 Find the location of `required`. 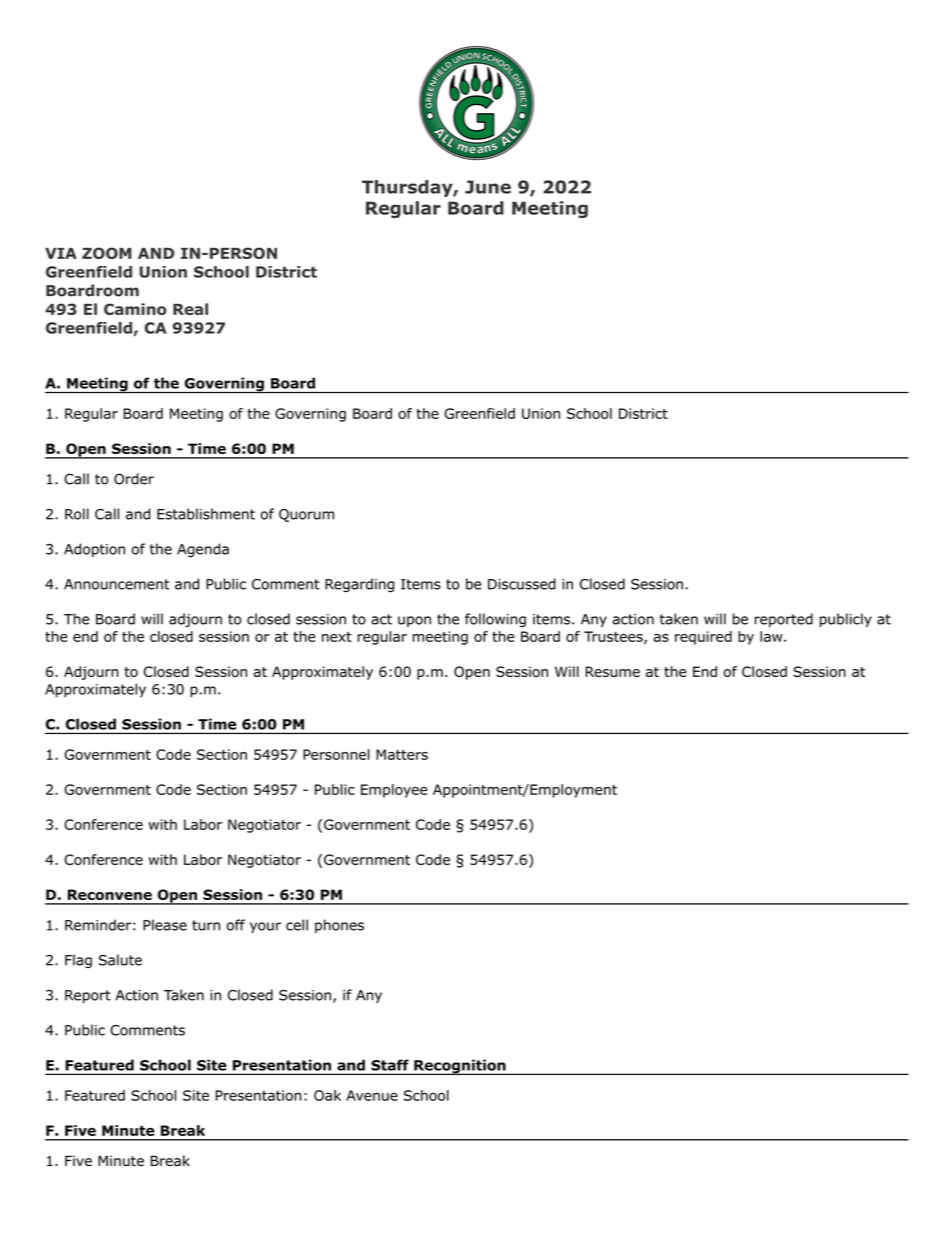

required is located at coordinates (703, 638).
